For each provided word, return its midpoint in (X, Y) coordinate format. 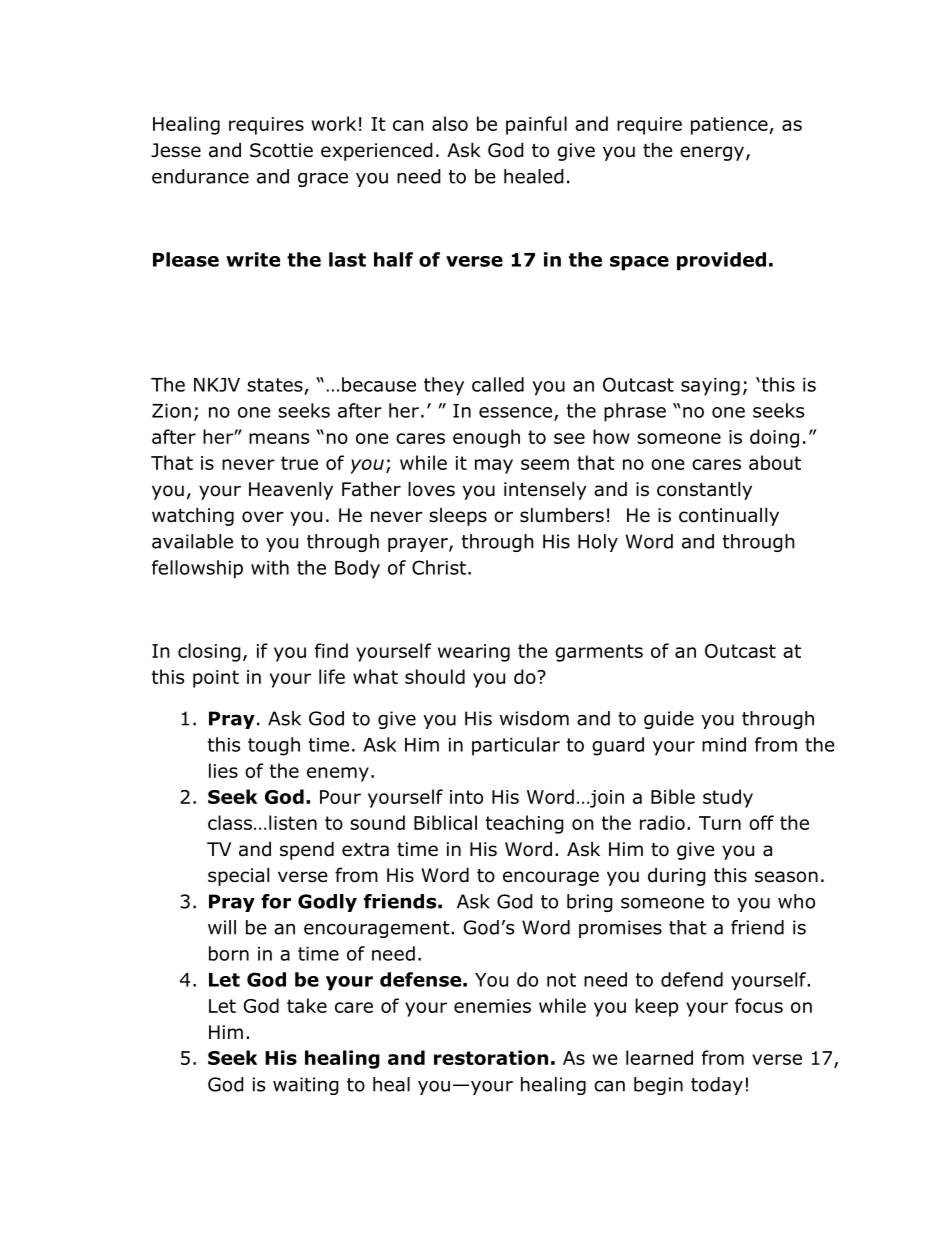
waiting (306, 1086)
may (494, 466)
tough (274, 746)
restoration (491, 1057)
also (450, 123)
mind (724, 744)
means (279, 438)
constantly (704, 490)
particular (516, 746)
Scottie (281, 150)
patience (730, 126)
